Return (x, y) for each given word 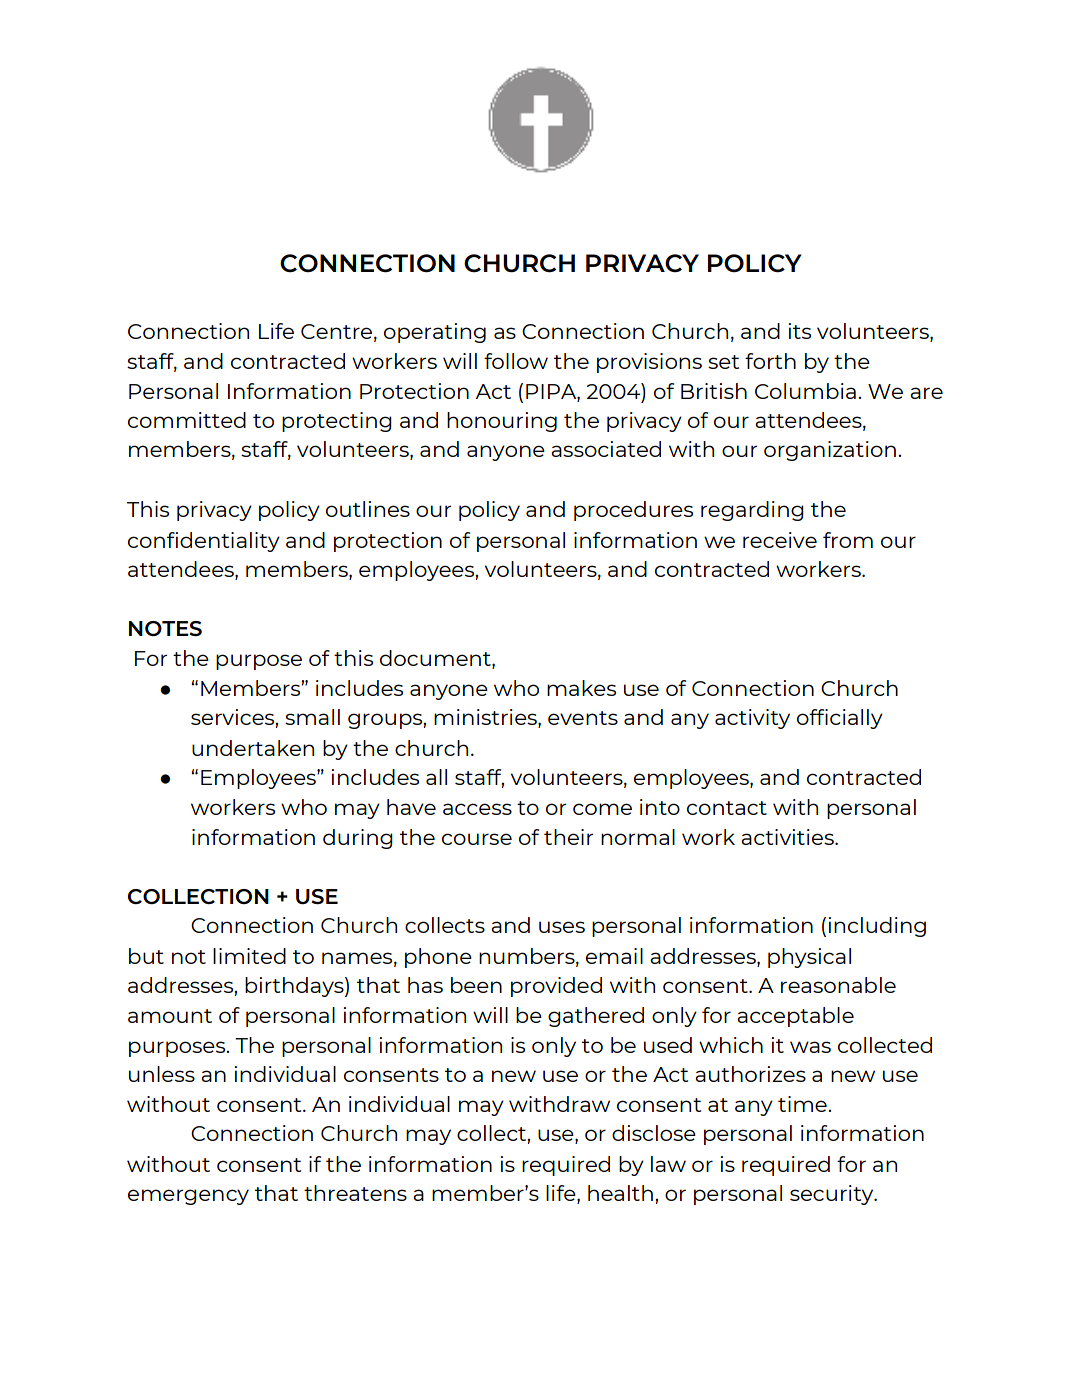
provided (556, 987)
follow (516, 361)
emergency (188, 1197)
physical (809, 958)
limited (249, 956)
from (848, 540)
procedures (633, 511)
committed (187, 420)
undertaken (253, 748)
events (583, 718)
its (799, 331)
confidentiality (204, 542)
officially (840, 719)
